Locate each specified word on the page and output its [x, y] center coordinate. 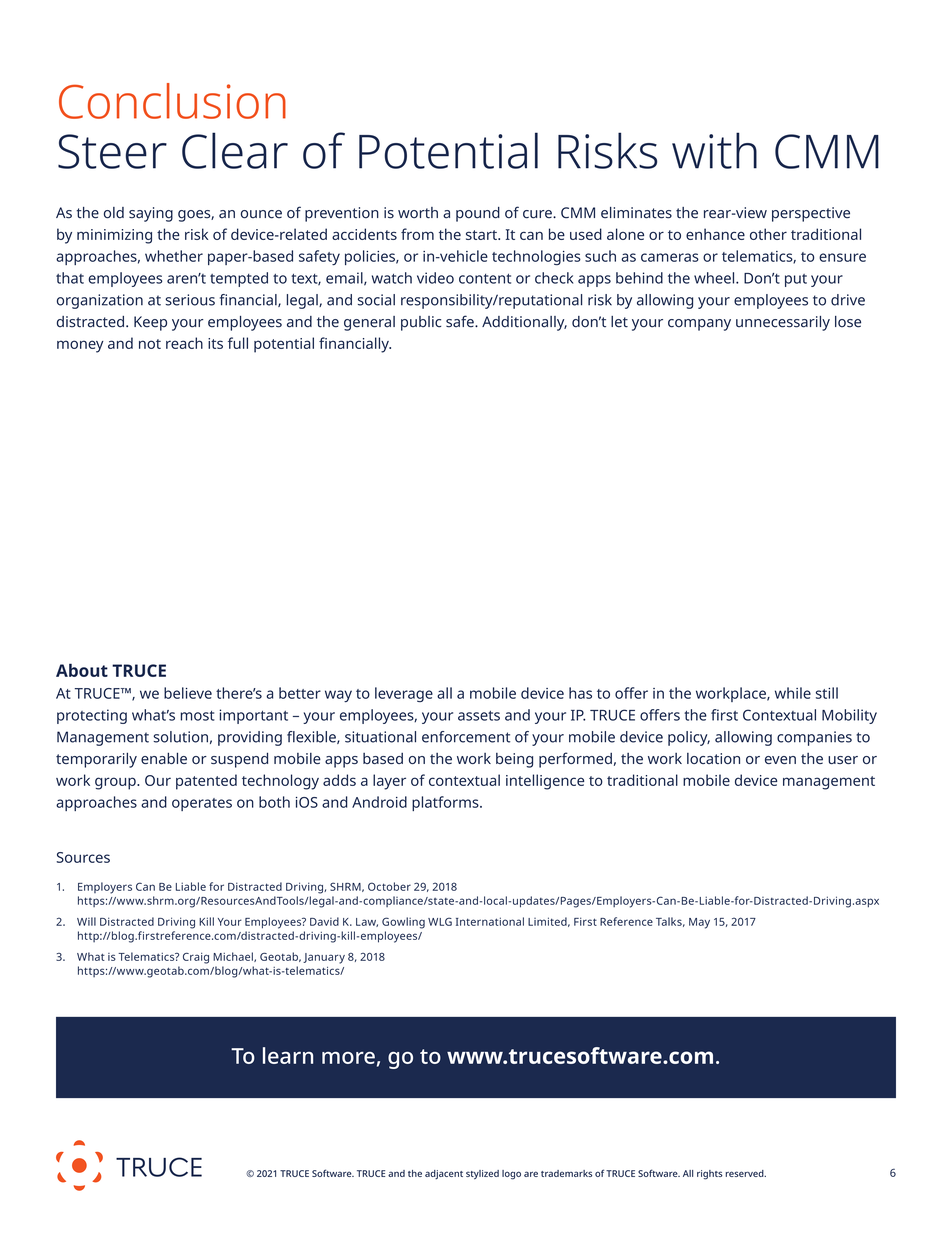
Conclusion [172, 101]
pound [478, 214]
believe [188, 693]
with [714, 150]
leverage [404, 694]
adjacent [444, 1175]
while [793, 693]
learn [288, 1055]
